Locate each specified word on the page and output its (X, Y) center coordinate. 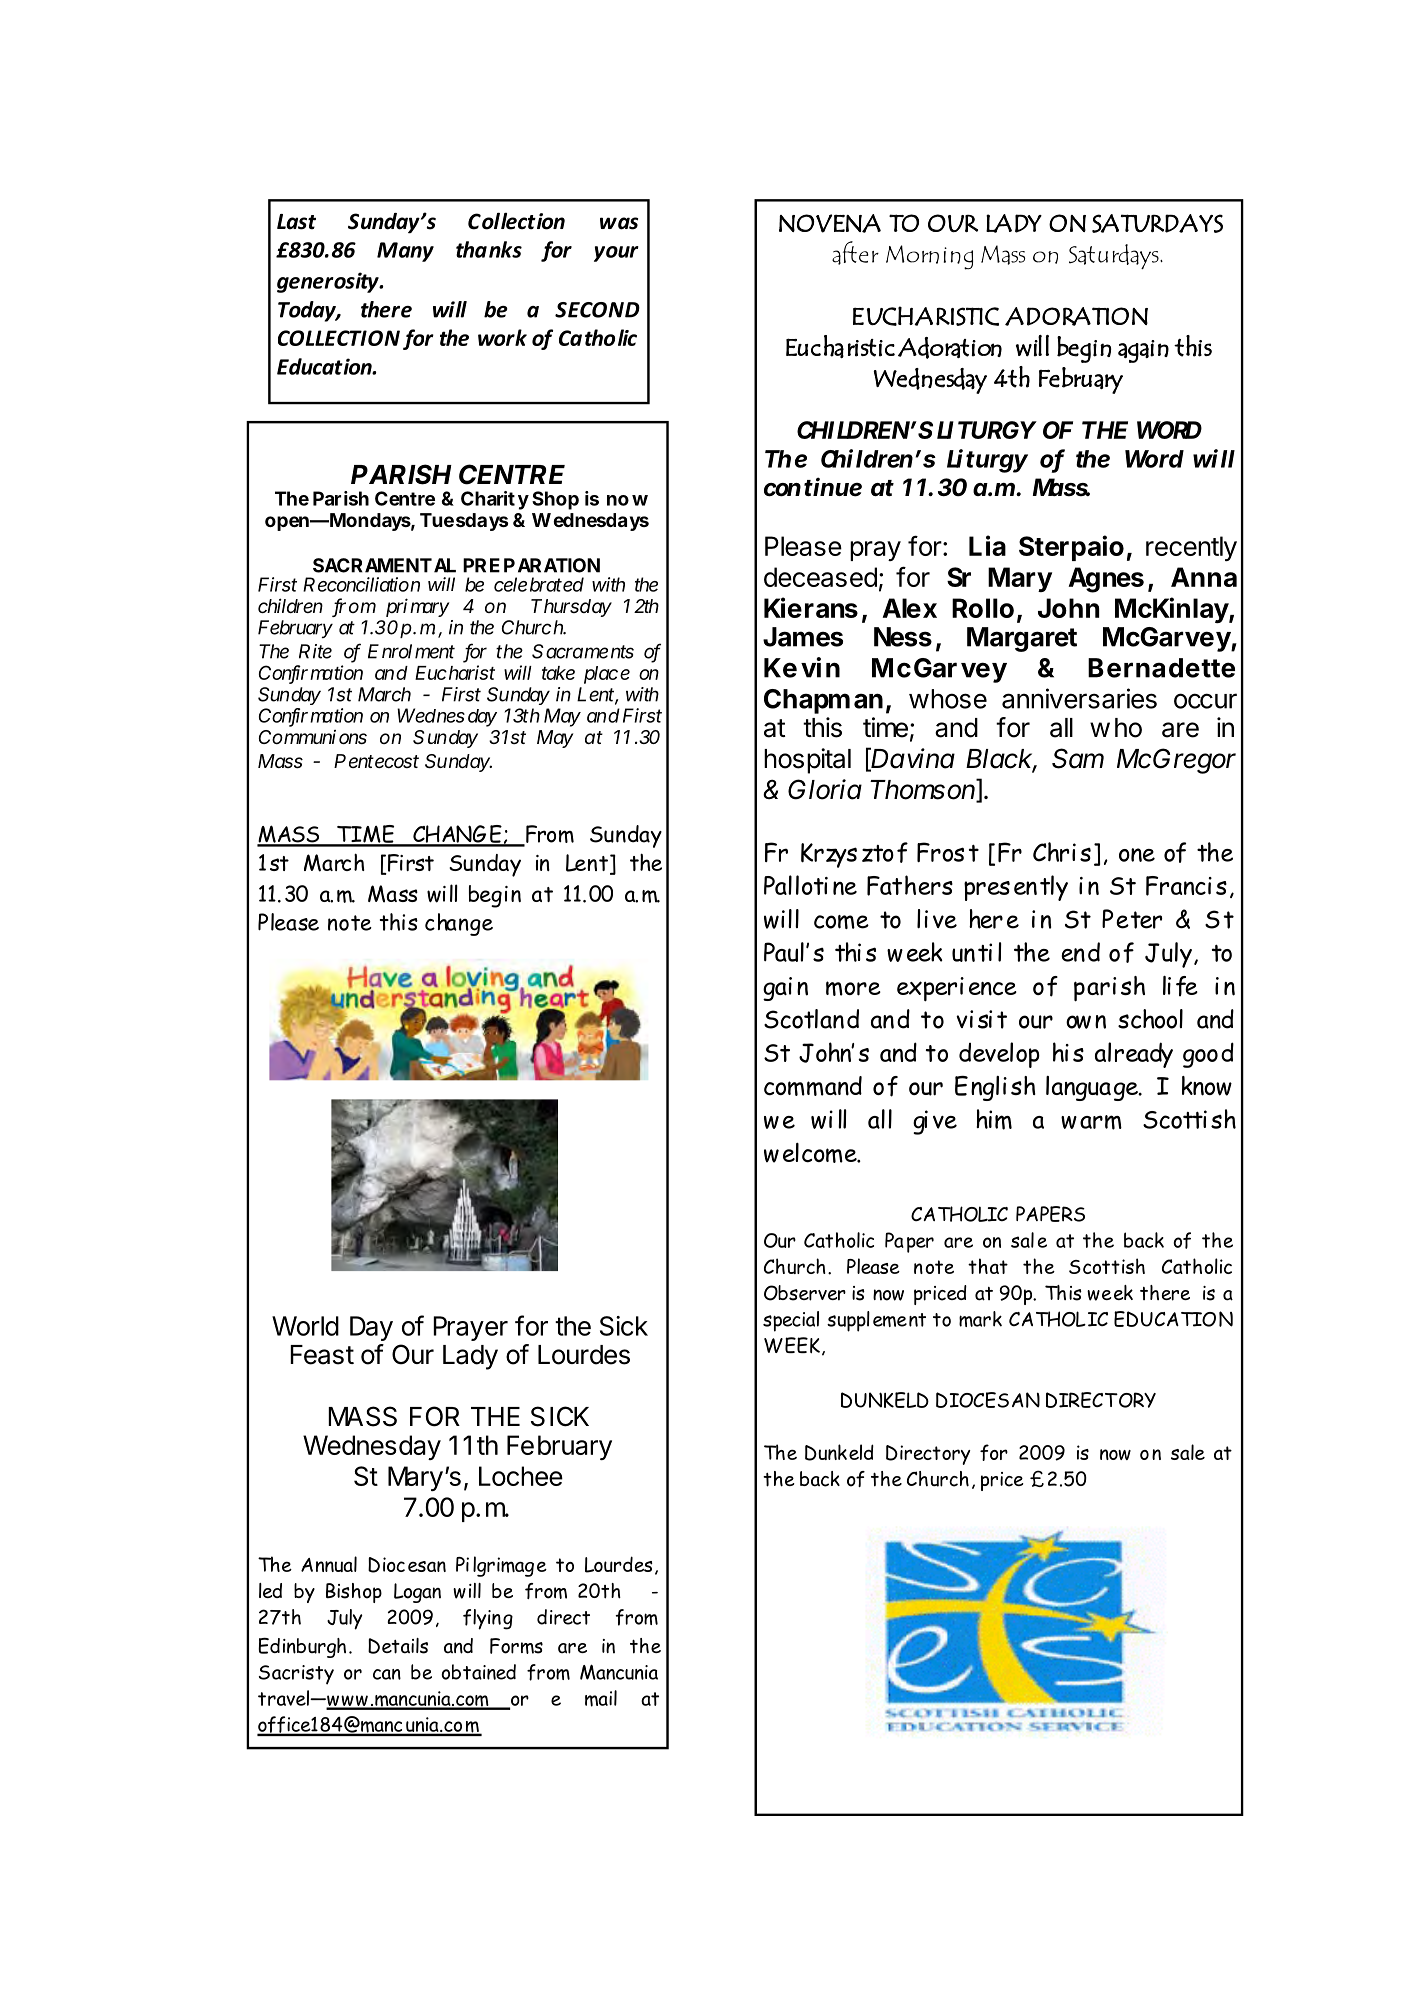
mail (601, 1698)
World (305, 1326)
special (791, 1321)
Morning (929, 257)
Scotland (811, 1019)
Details (398, 1646)
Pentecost (376, 761)
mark (980, 1319)
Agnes (1106, 580)
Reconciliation (361, 584)
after (855, 253)
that (988, 1266)
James (803, 637)
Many (405, 252)
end (1080, 952)
